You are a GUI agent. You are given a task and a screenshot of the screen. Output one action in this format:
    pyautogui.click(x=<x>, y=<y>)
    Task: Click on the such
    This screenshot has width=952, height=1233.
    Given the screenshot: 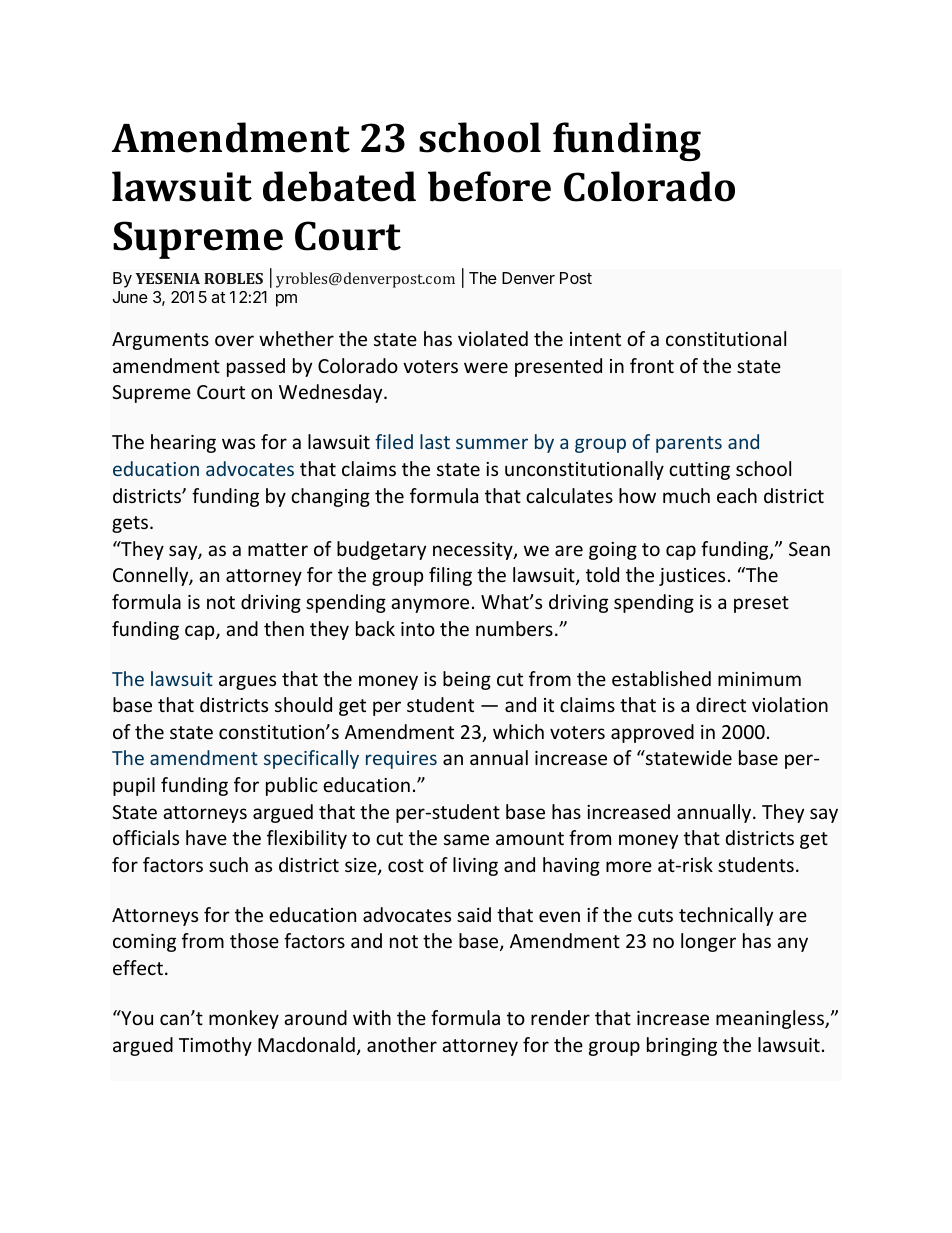 What is the action you would take?
    pyautogui.click(x=228, y=864)
